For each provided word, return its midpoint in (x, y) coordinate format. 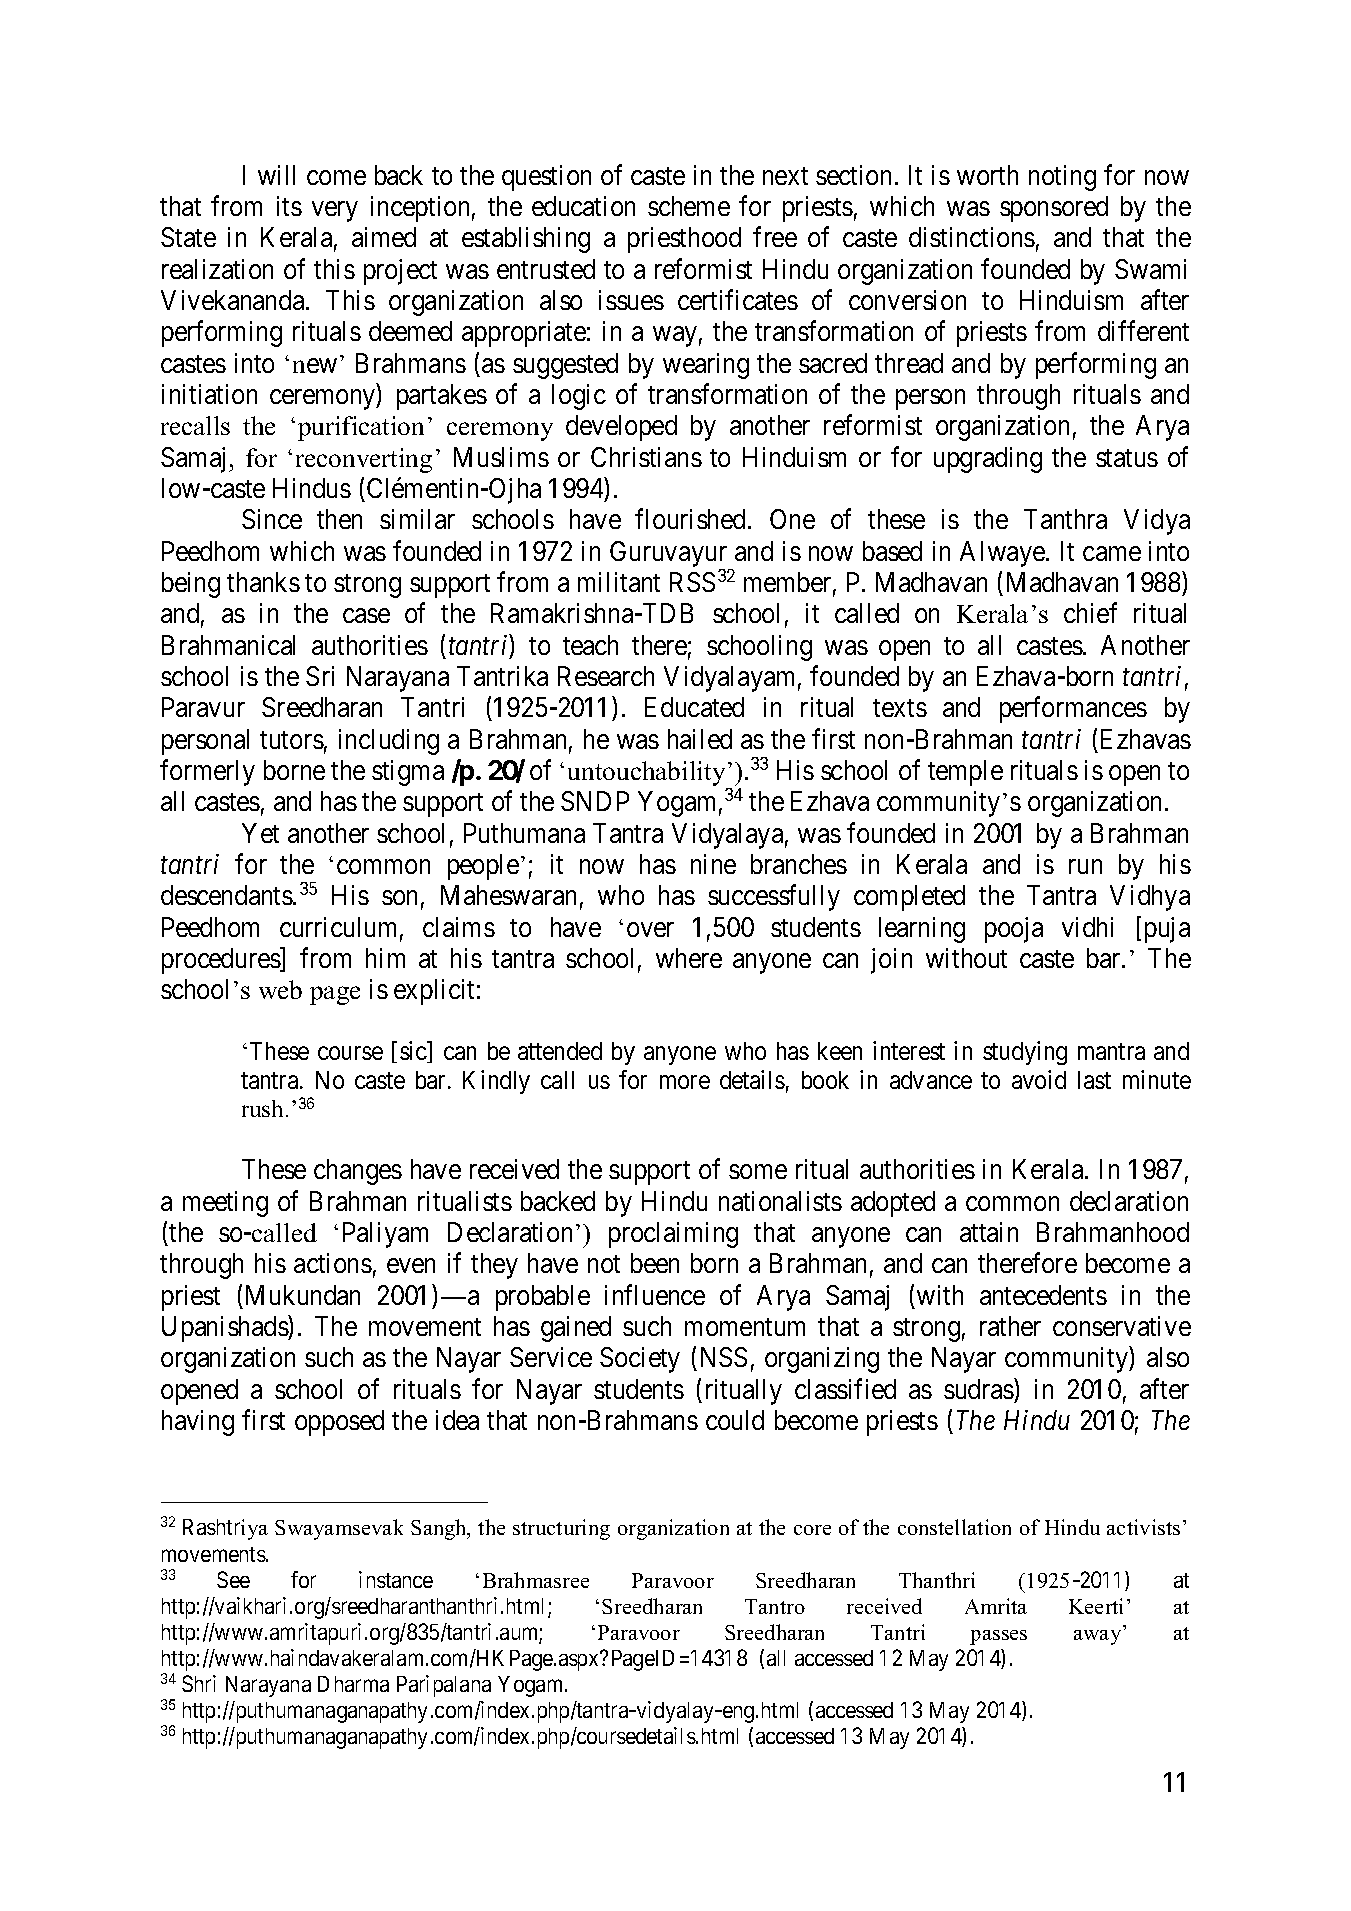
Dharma (353, 1684)
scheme (689, 206)
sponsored (1054, 209)
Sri (320, 676)
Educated (694, 707)
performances (1073, 710)
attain (989, 1232)
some (758, 1172)
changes (358, 1172)
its (289, 206)
